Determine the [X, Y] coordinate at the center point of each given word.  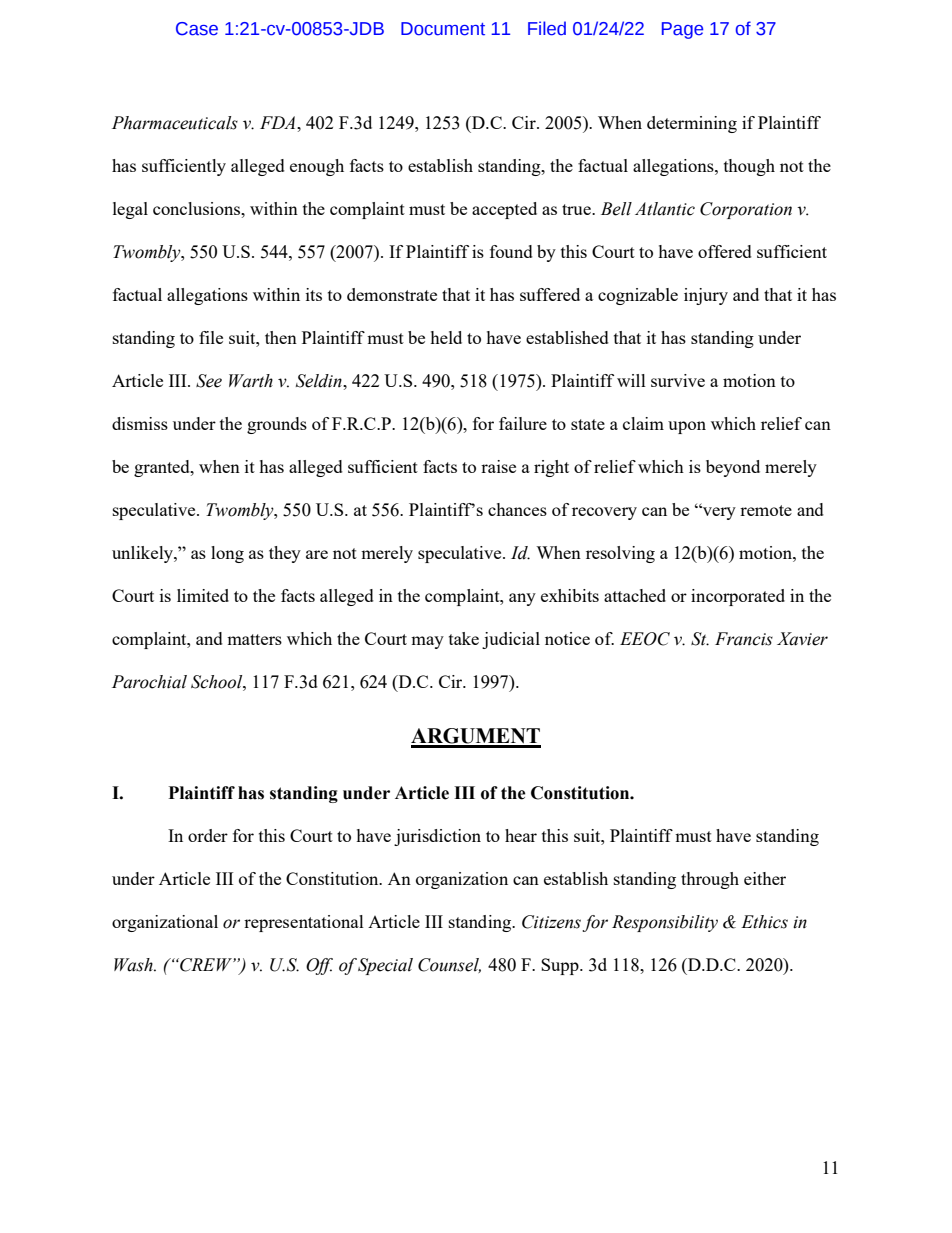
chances [517, 509]
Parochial [149, 682]
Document [443, 29]
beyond [733, 468]
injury [706, 296]
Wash [134, 965]
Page [682, 30]
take [464, 638]
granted [163, 468]
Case [197, 29]
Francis [744, 639]
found [511, 251]
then [281, 337]
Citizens [551, 922]
